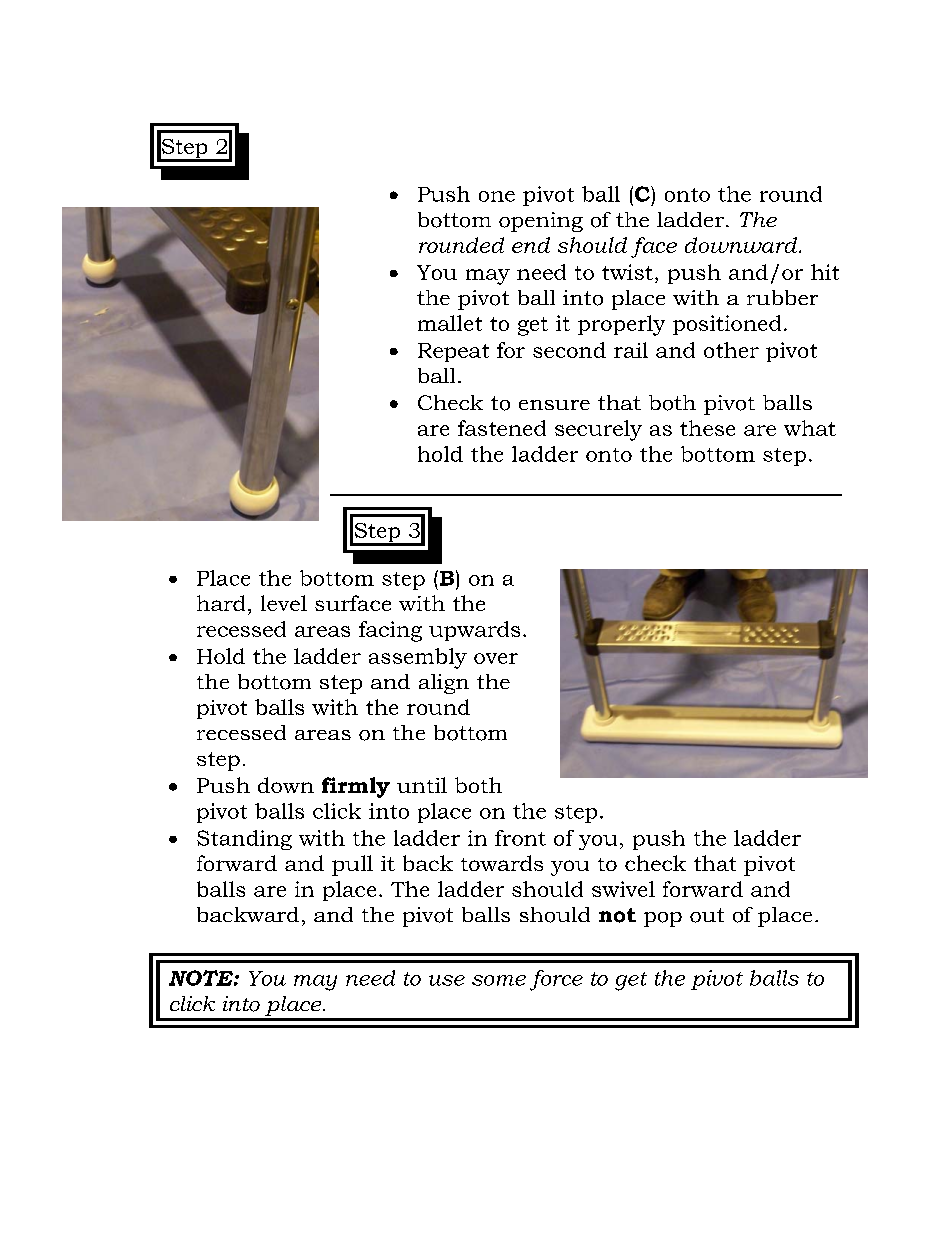 The width and height of the page is (952, 1233). Describe the element at coordinates (453, 352) in the page. I see `Repeat` at that location.
